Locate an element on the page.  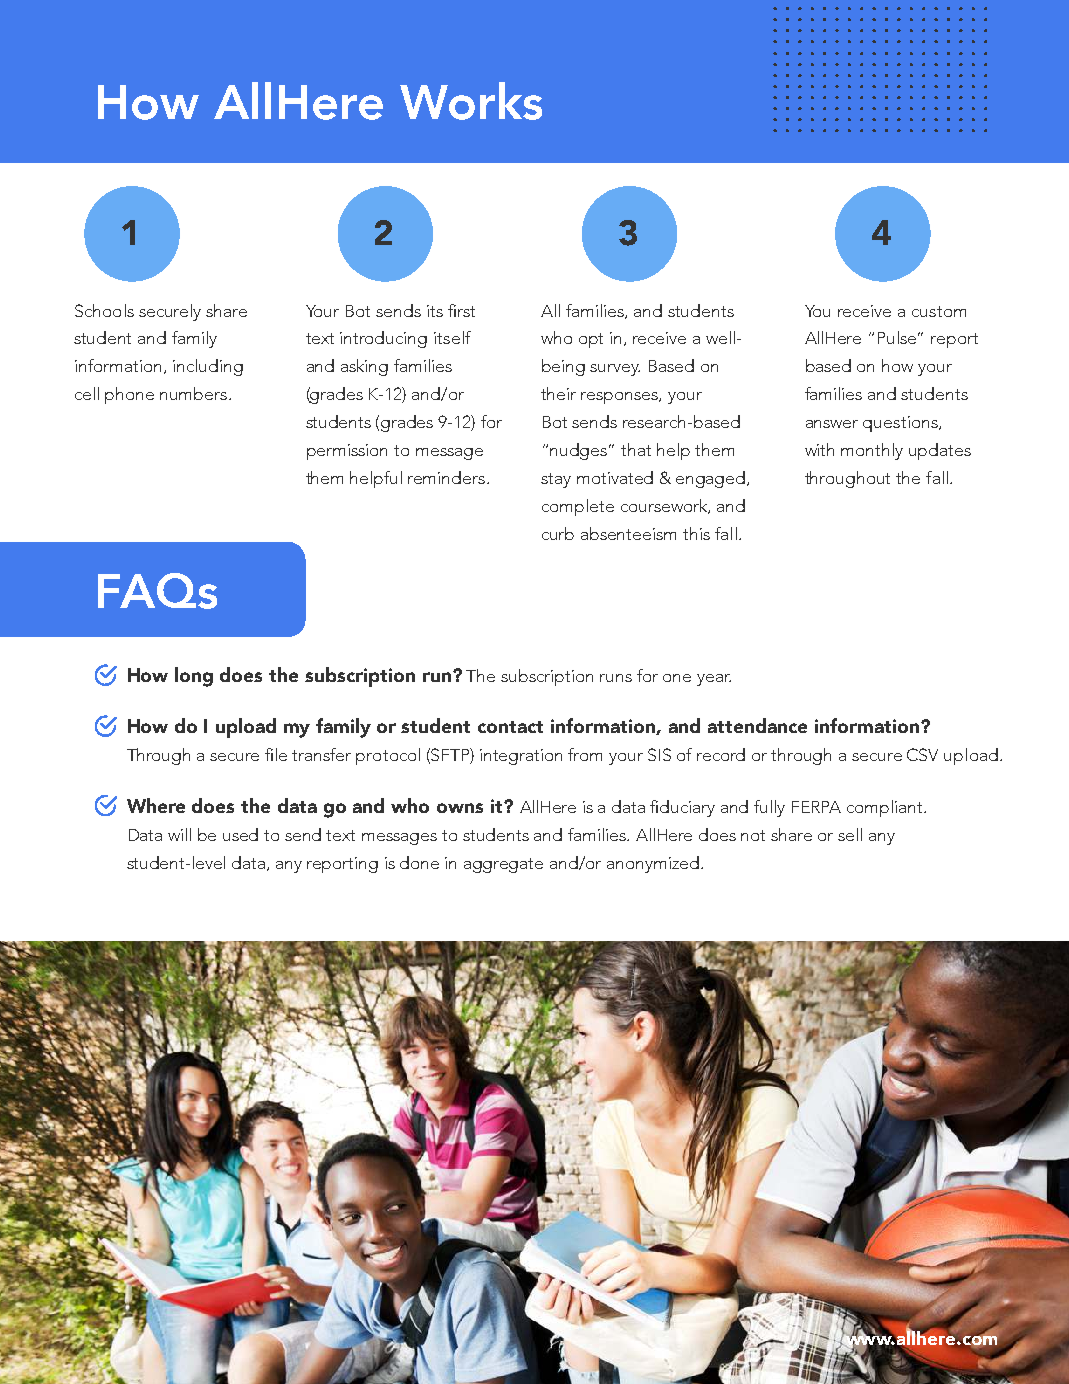
long is located at coordinates (194, 677).
